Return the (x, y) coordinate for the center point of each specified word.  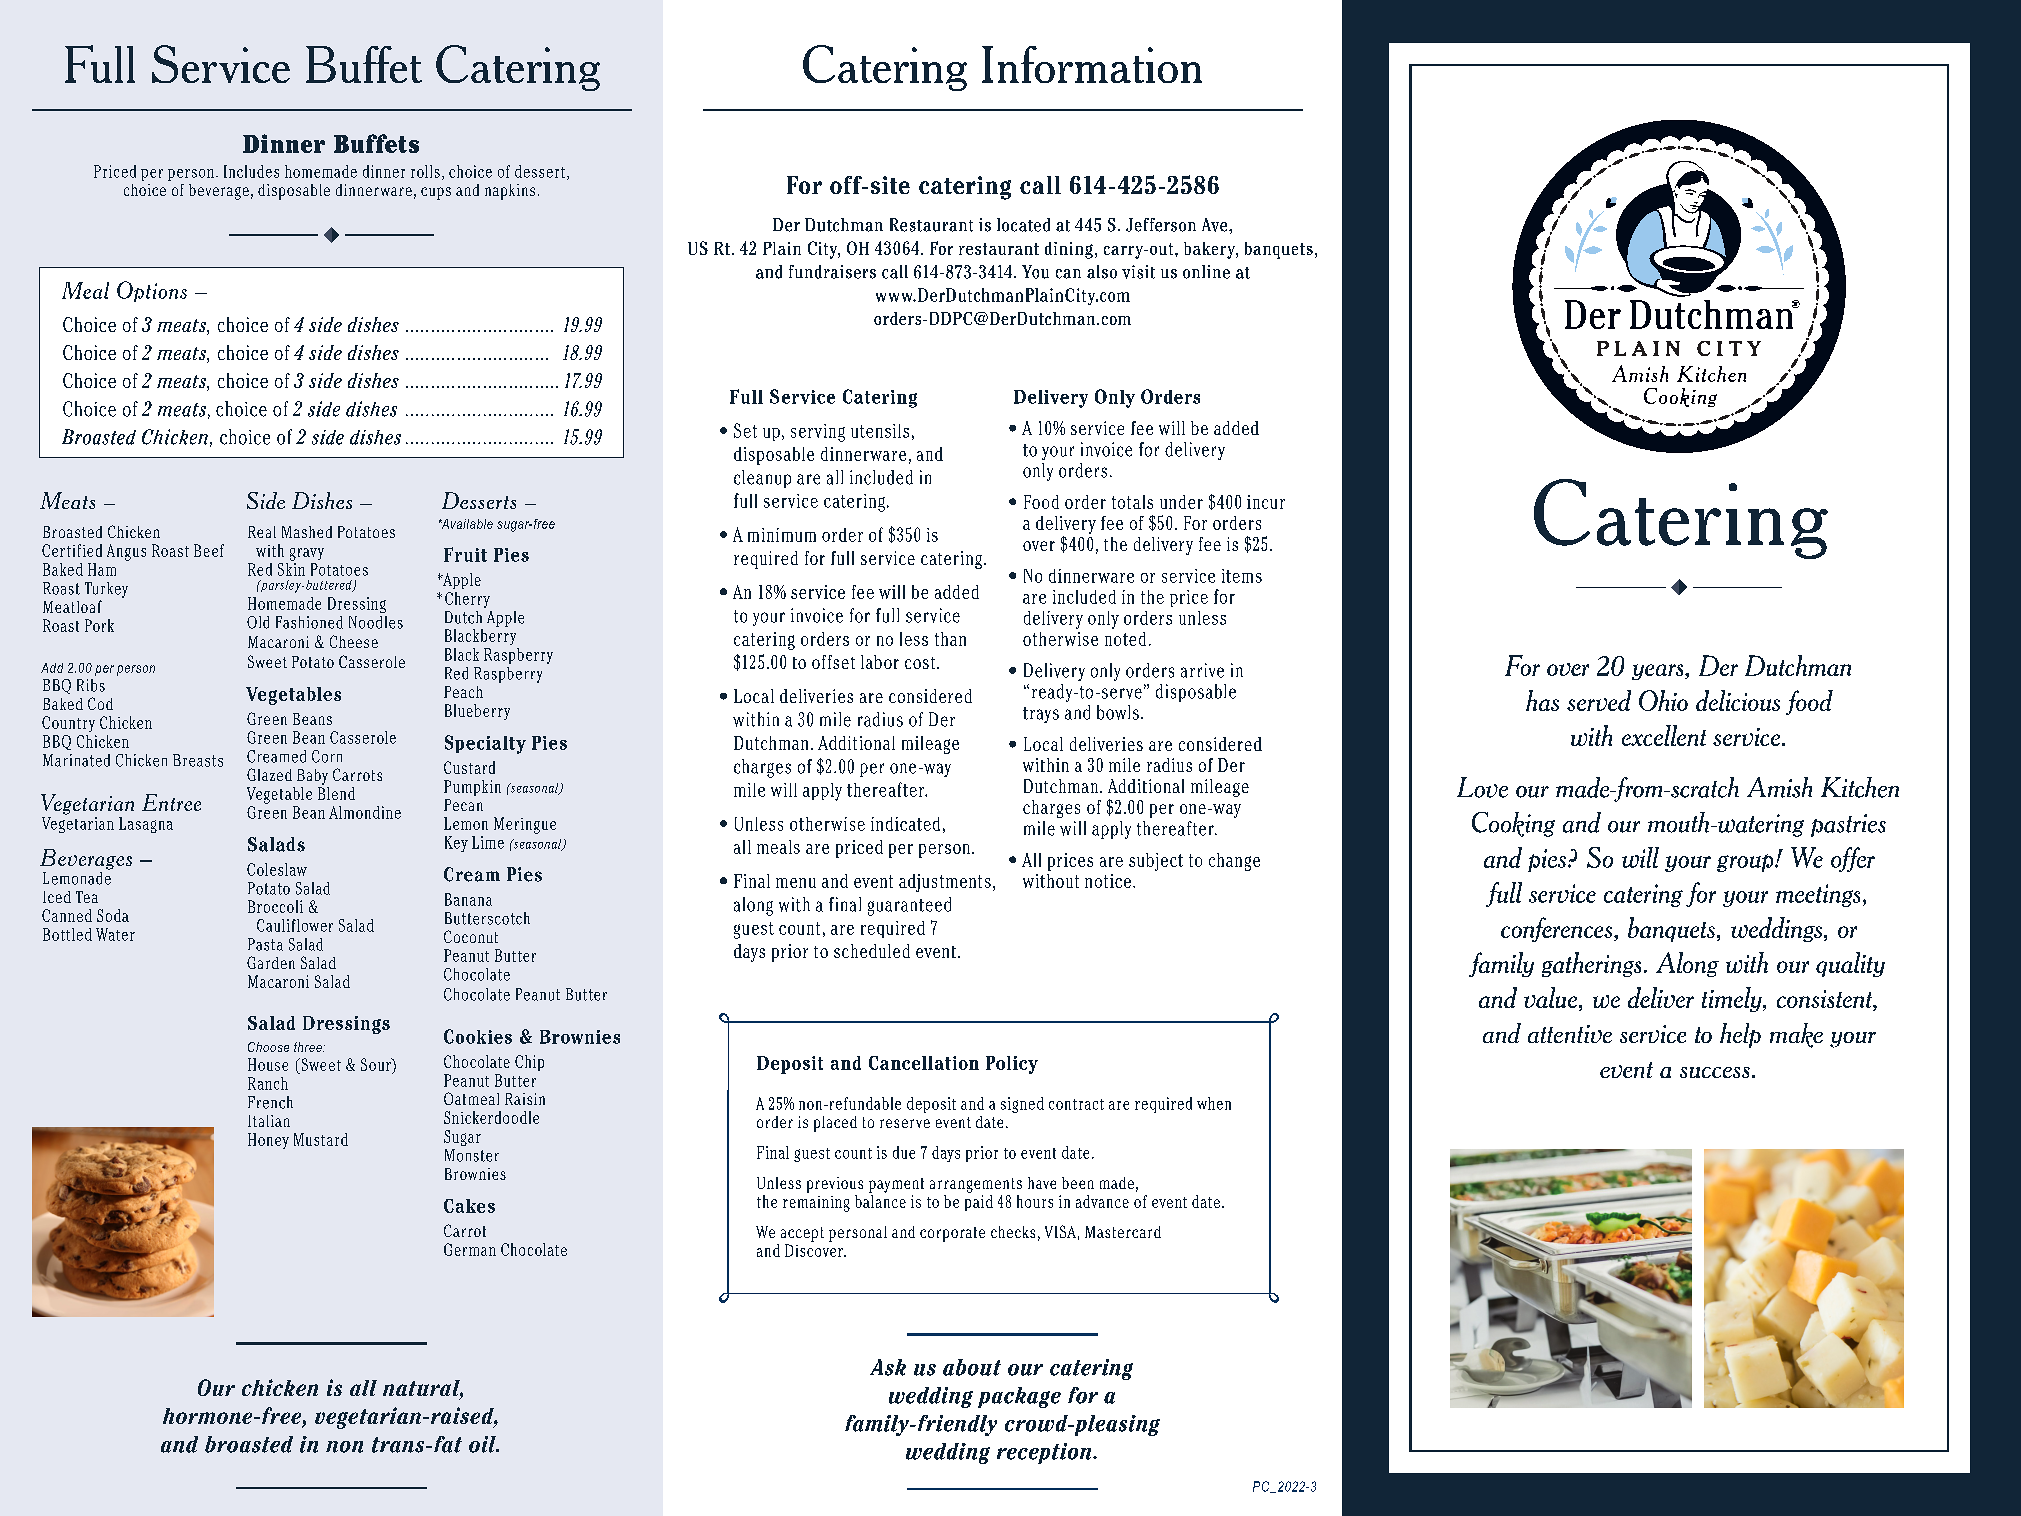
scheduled (872, 951)
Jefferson (1161, 225)
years (1659, 672)
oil (483, 1444)
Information (1092, 64)
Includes (251, 171)
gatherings (1591, 964)
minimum (782, 535)
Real (262, 532)
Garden (271, 962)
